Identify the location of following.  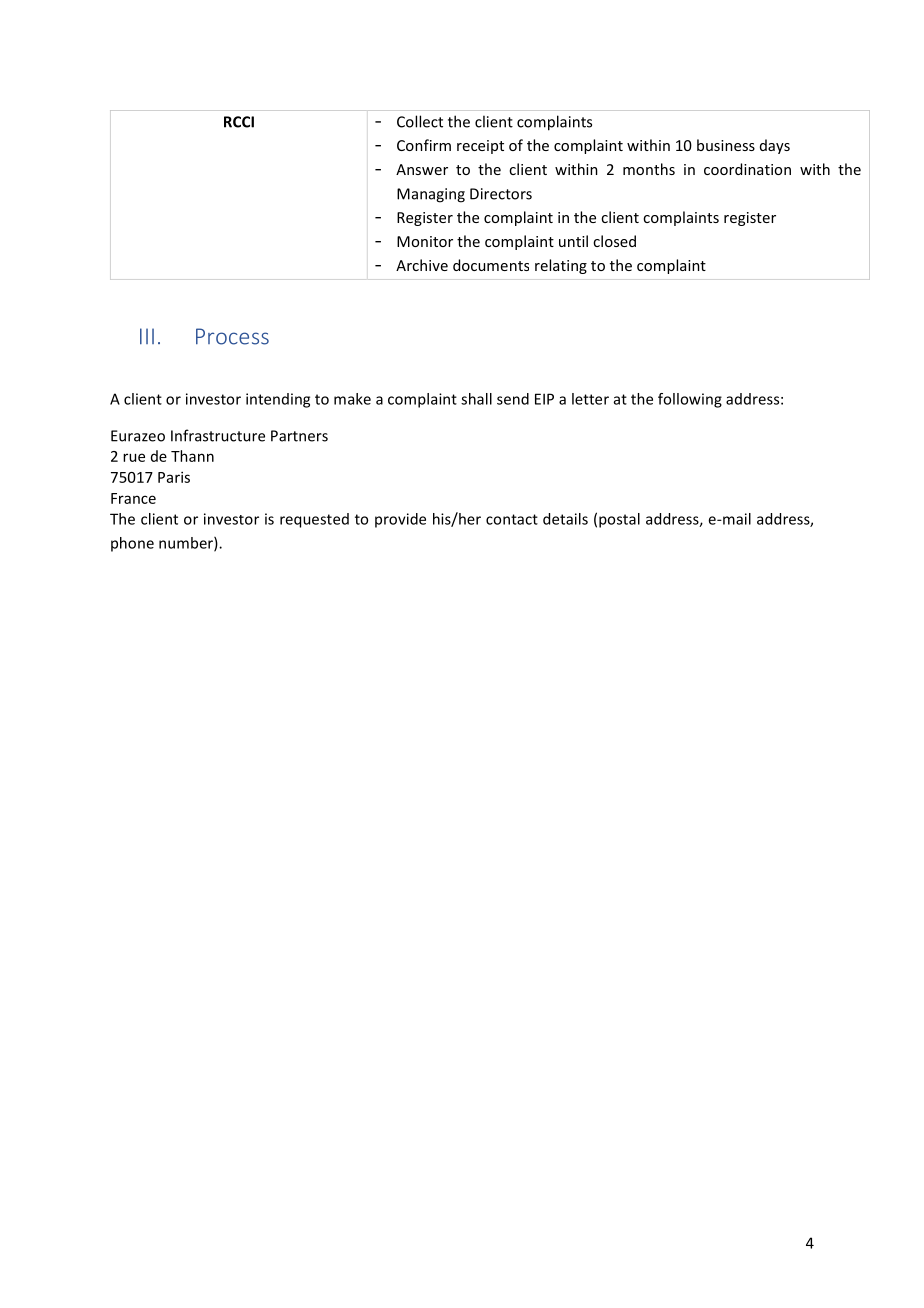
(690, 400).
